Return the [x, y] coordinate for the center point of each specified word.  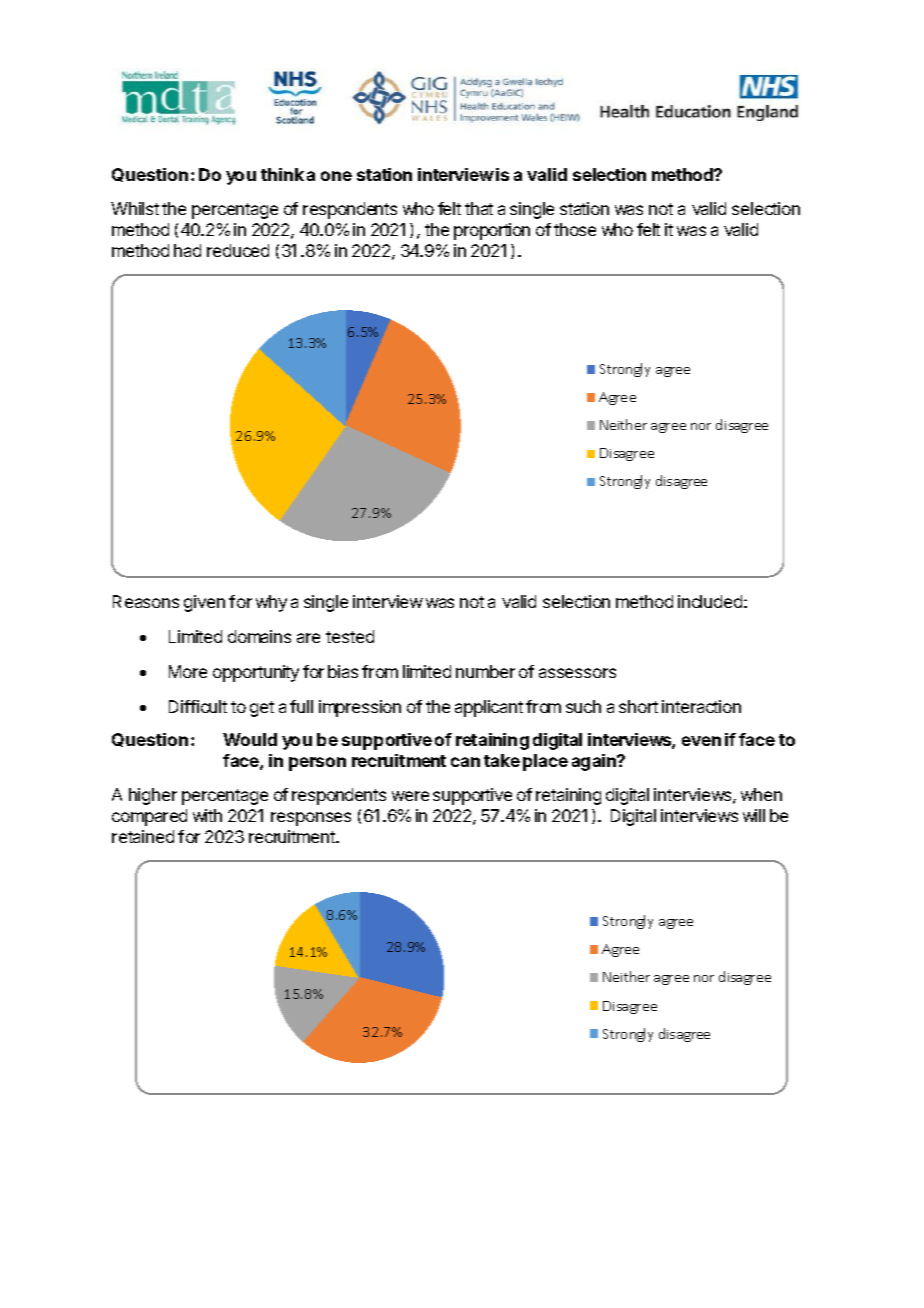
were [410, 796]
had [187, 250]
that [479, 208]
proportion [492, 231]
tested [350, 636]
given [204, 603]
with [207, 815]
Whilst [135, 208]
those [575, 229]
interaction [701, 706]
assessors [577, 673]
